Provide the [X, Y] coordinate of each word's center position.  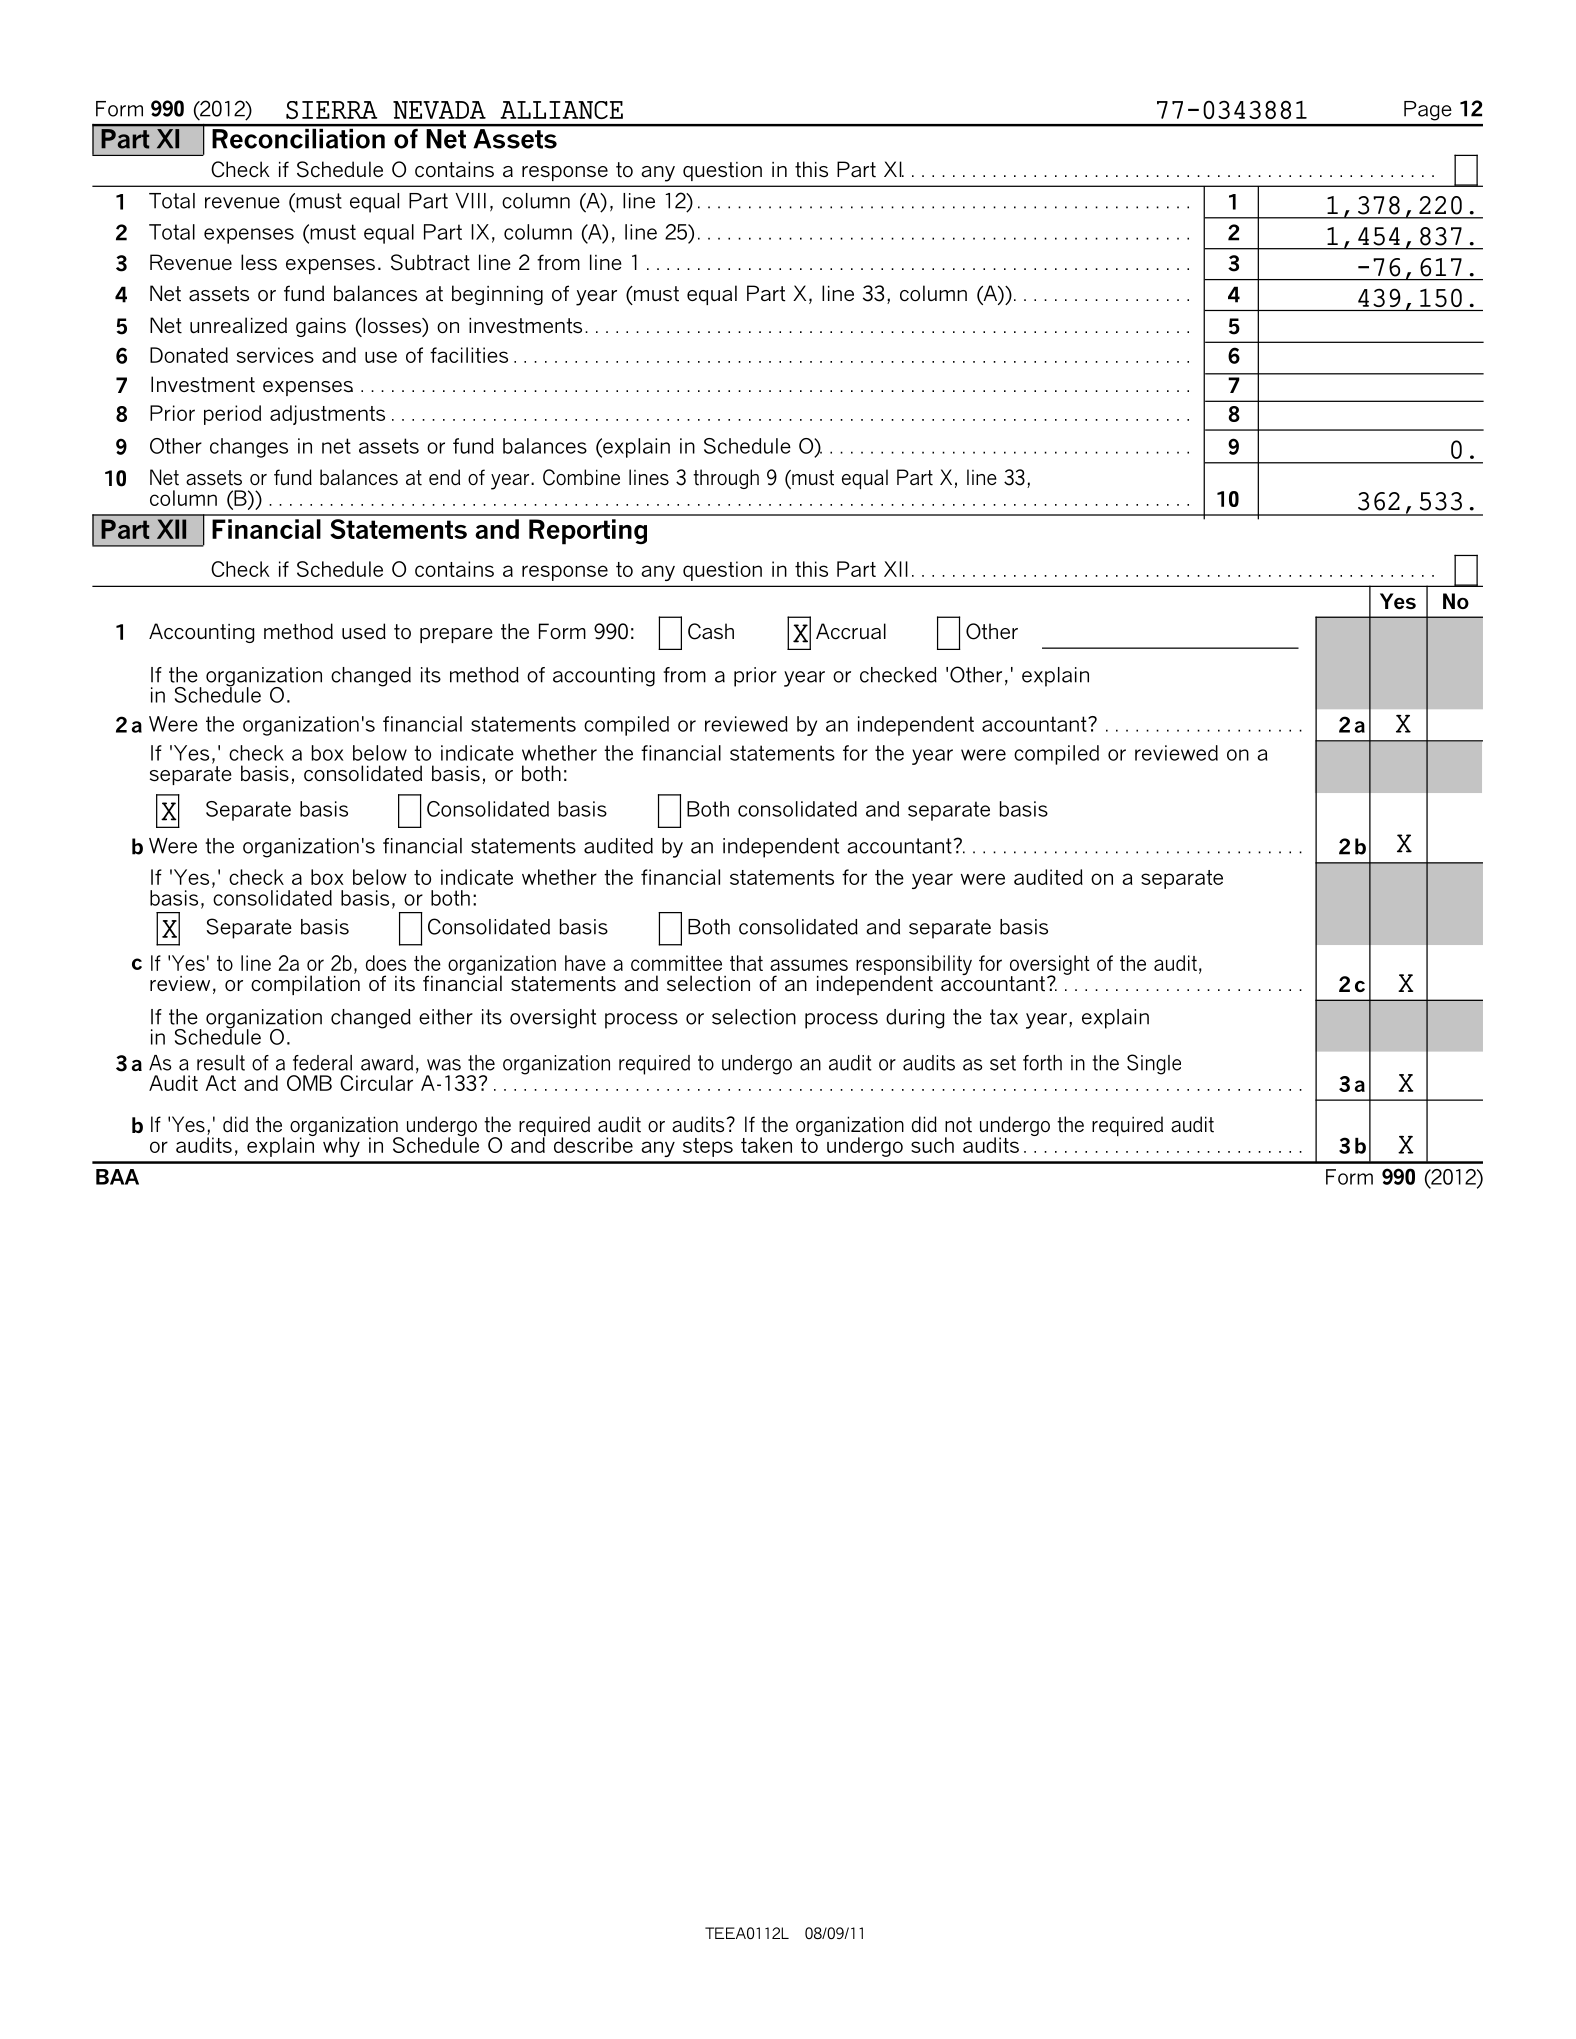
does [386, 963]
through [726, 479]
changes [249, 448]
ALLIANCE [561, 110]
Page [1428, 111]
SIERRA [332, 110]
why [341, 1147]
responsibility [914, 966]
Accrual [851, 631]
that [746, 963]
